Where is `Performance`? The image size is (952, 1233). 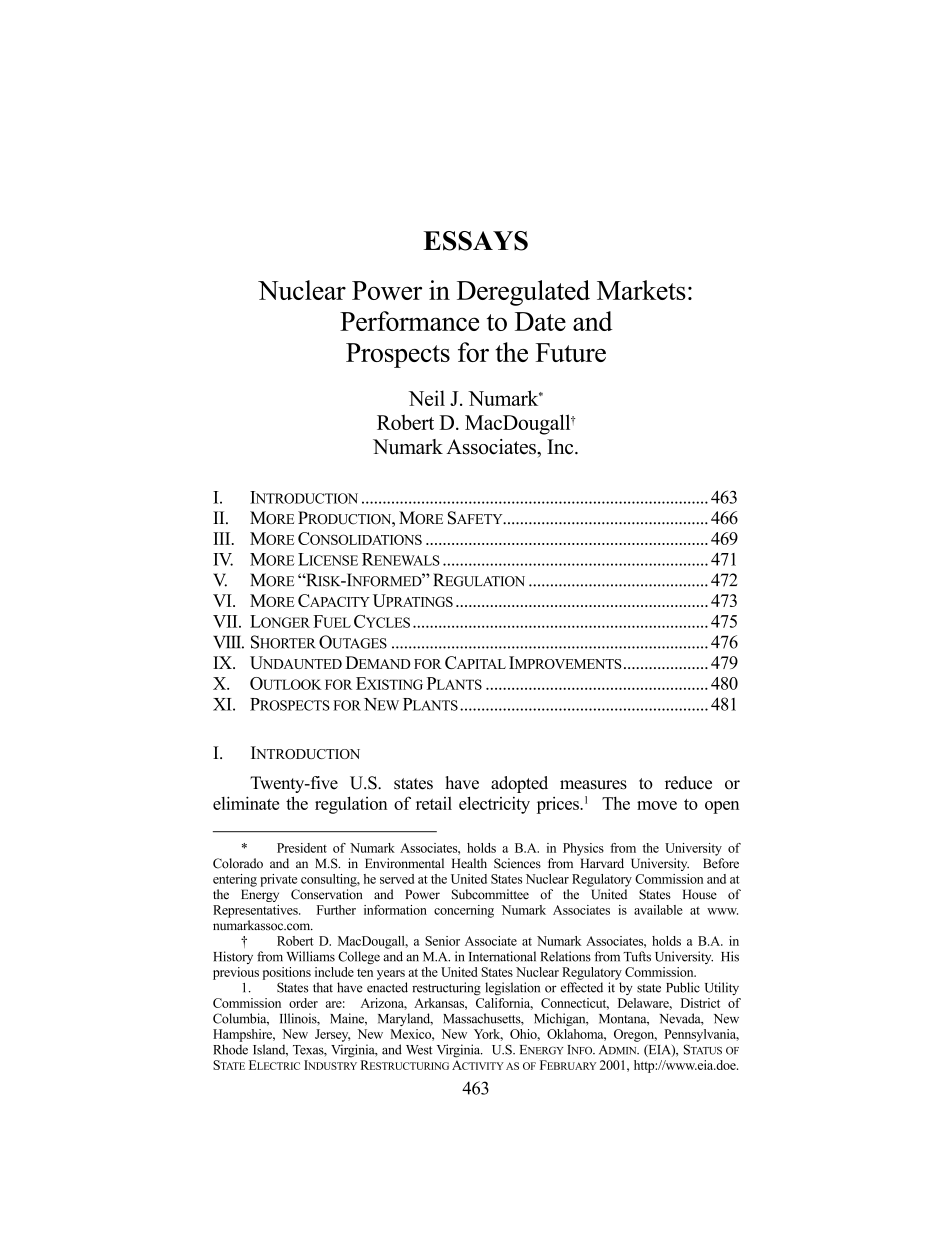
Performance is located at coordinates (409, 321).
